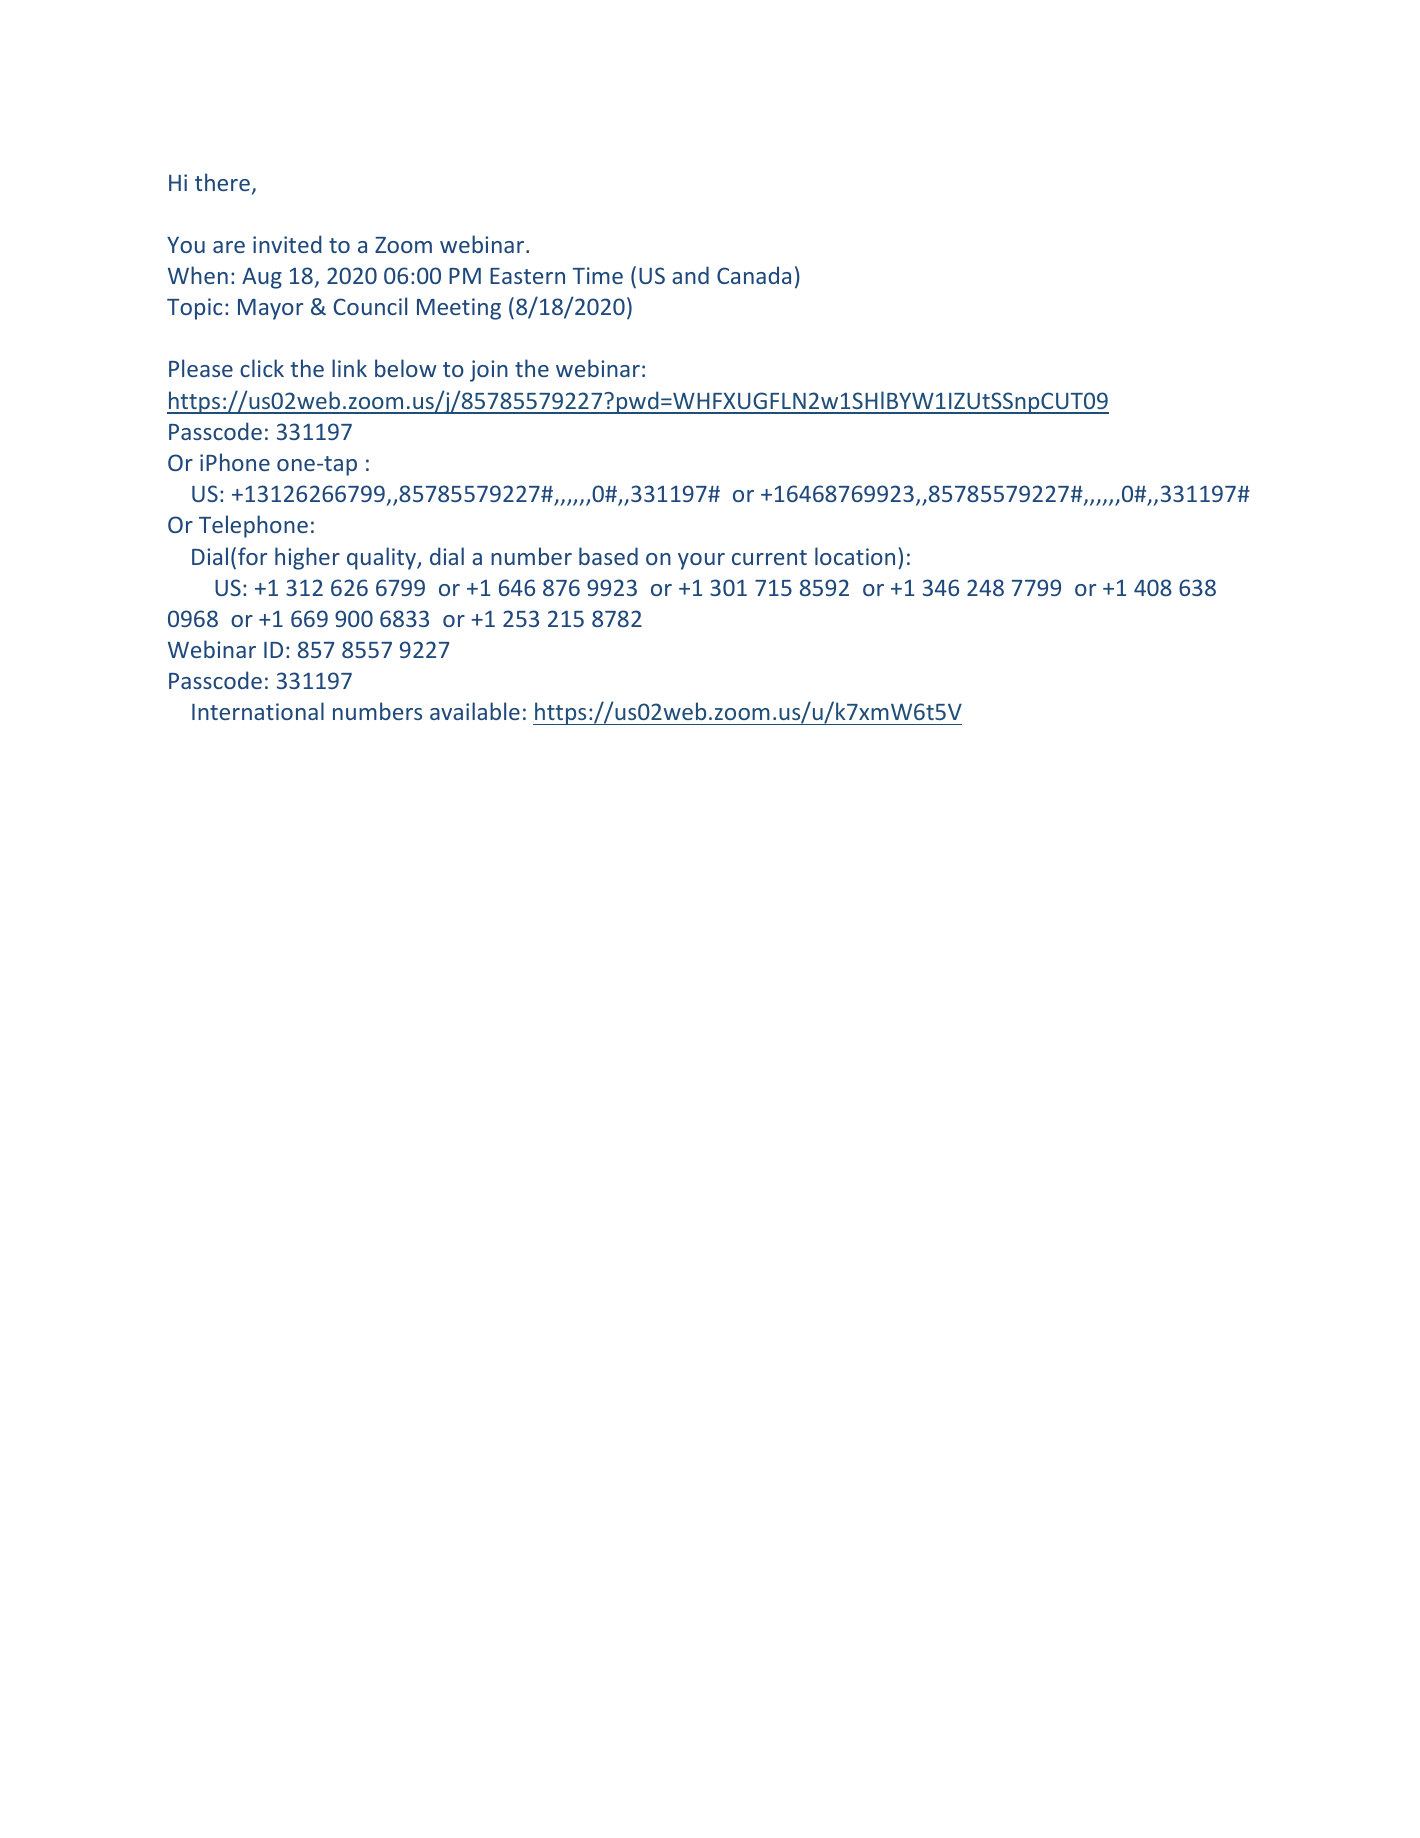  What do you see at coordinates (769, 557) in the screenshot?
I see `current` at bounding box center [769, 557].
